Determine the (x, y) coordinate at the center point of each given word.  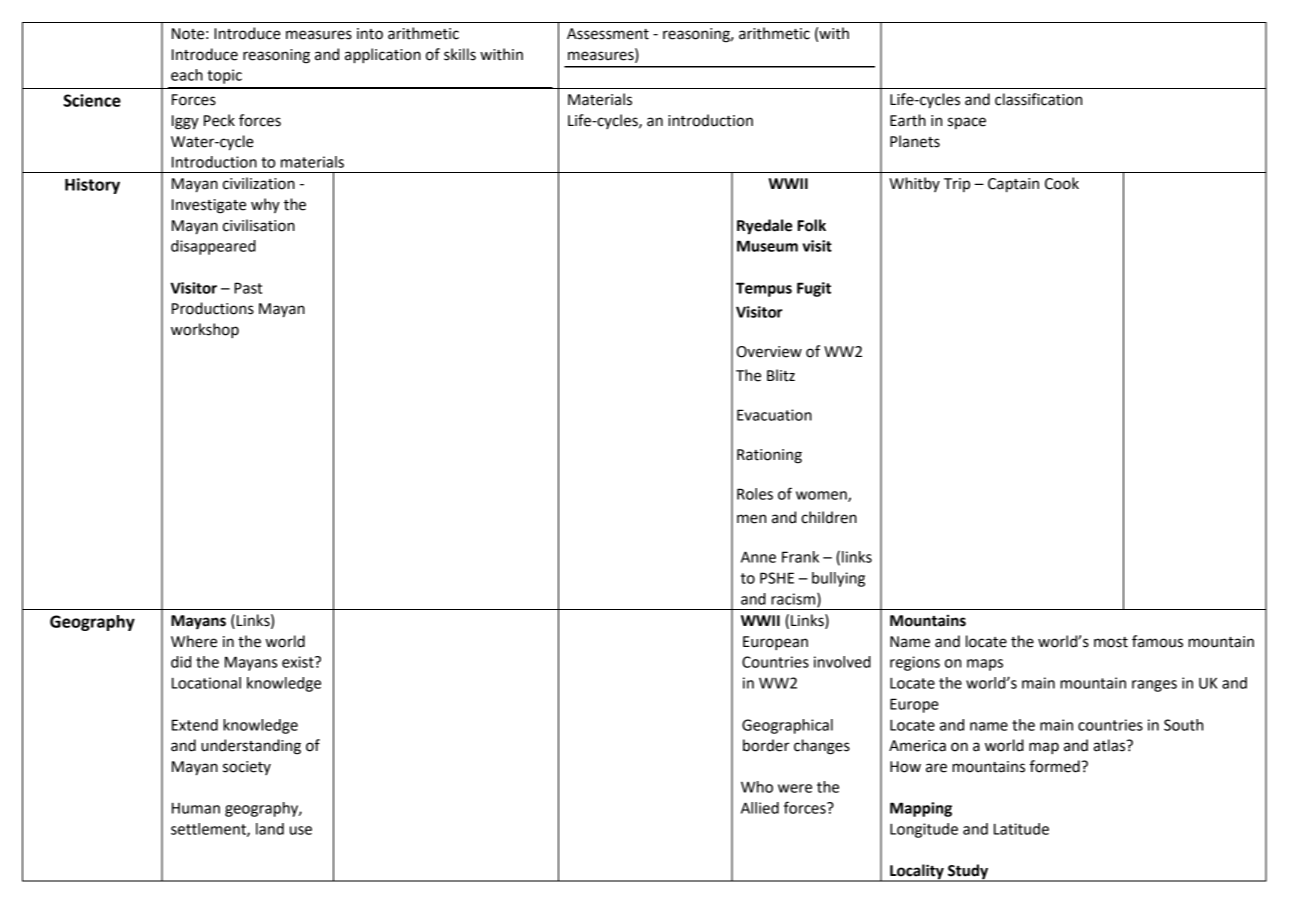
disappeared (213, 247)
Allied (760, 808)
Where (194, 641)
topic (224, 76)
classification (1038, 99)
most (1111, 642)
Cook (1062, 183)
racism (794, 600)
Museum (767, 246)
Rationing (769, 456)
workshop (205, 330)
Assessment (608, 34)
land (270, 829)
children (829, 517)
